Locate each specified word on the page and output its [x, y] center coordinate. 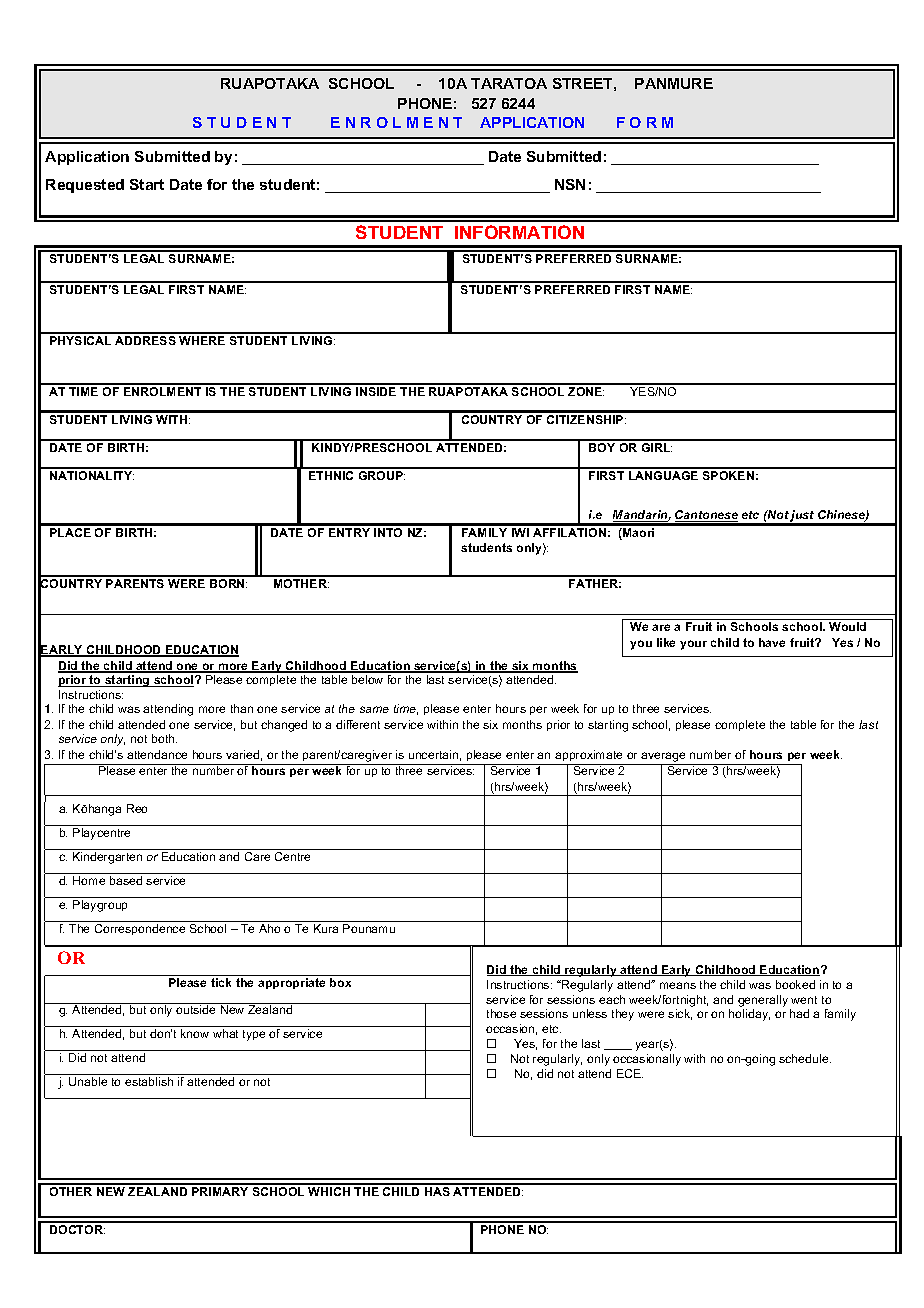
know [195, 1033]
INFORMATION [519, 232]
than [242, 708]
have [772, 642]
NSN [570, 184]
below [367, 679]
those [501, 1013]
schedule [805, 1058]
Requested [85, 186]
